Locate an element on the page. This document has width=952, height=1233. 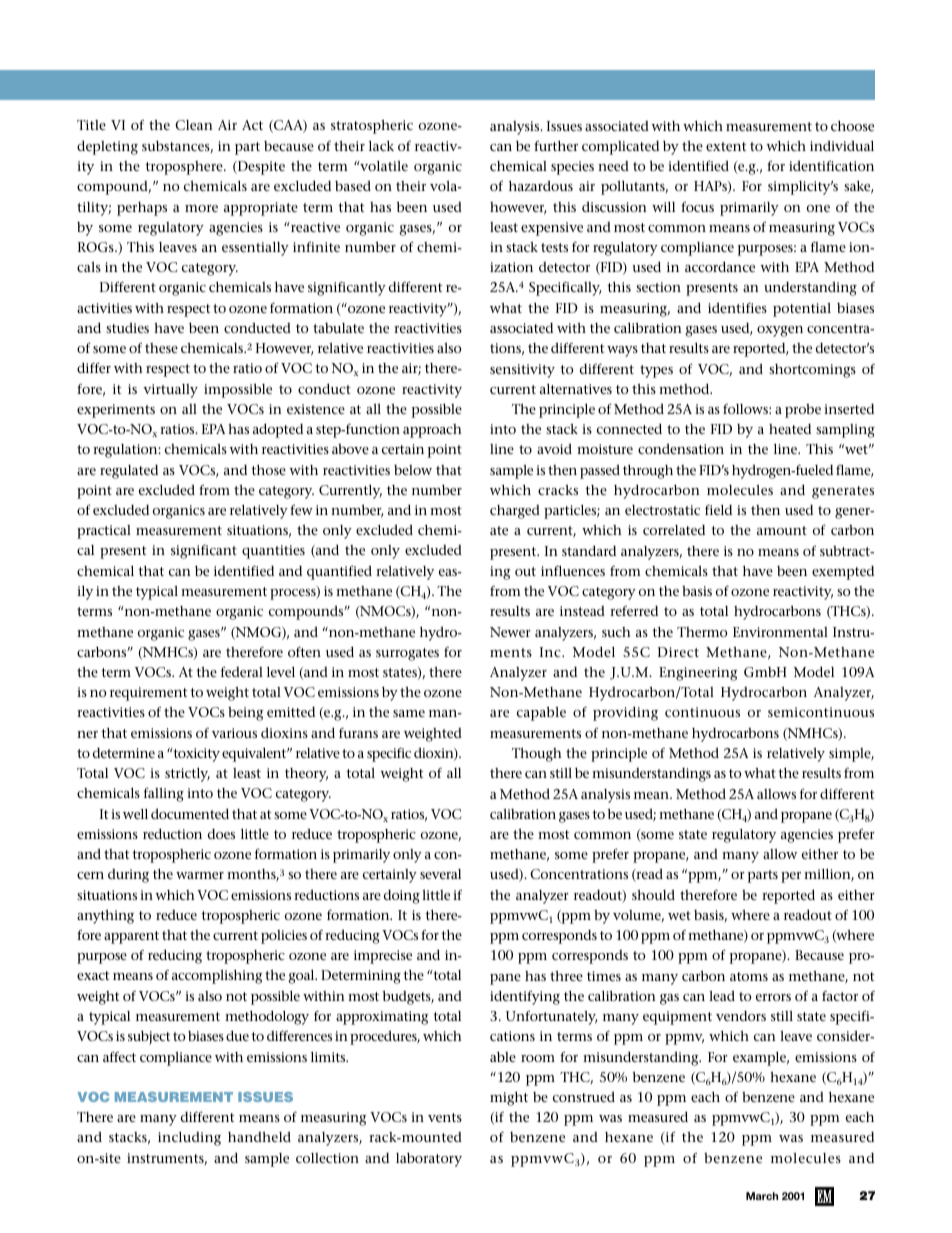
should is located at coordinates (653, 894).
